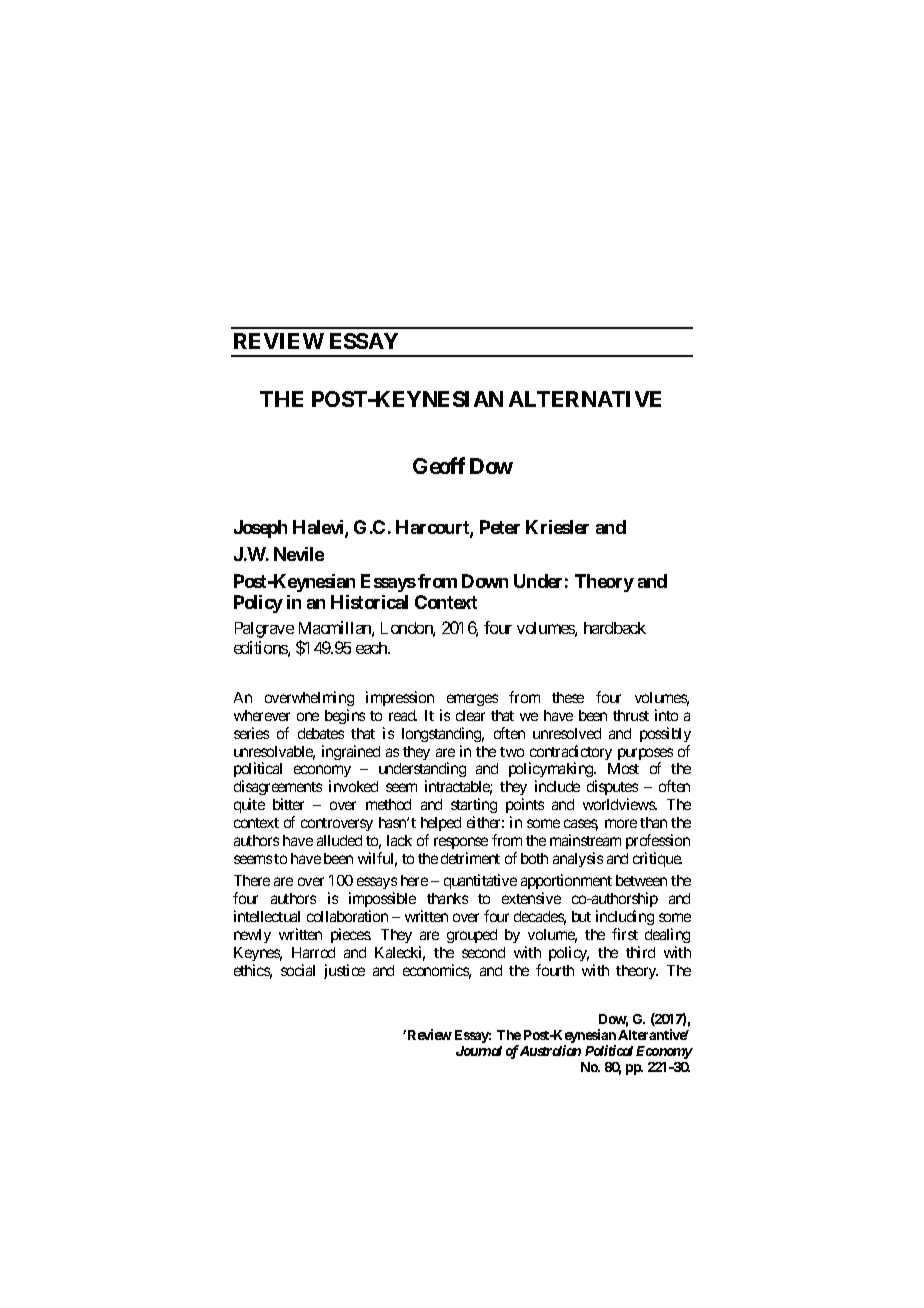 This image has height=1308, width=924. Describe the element at coordinates (585, 399) in the image. I see `ALTERNATIVE` at that location.
